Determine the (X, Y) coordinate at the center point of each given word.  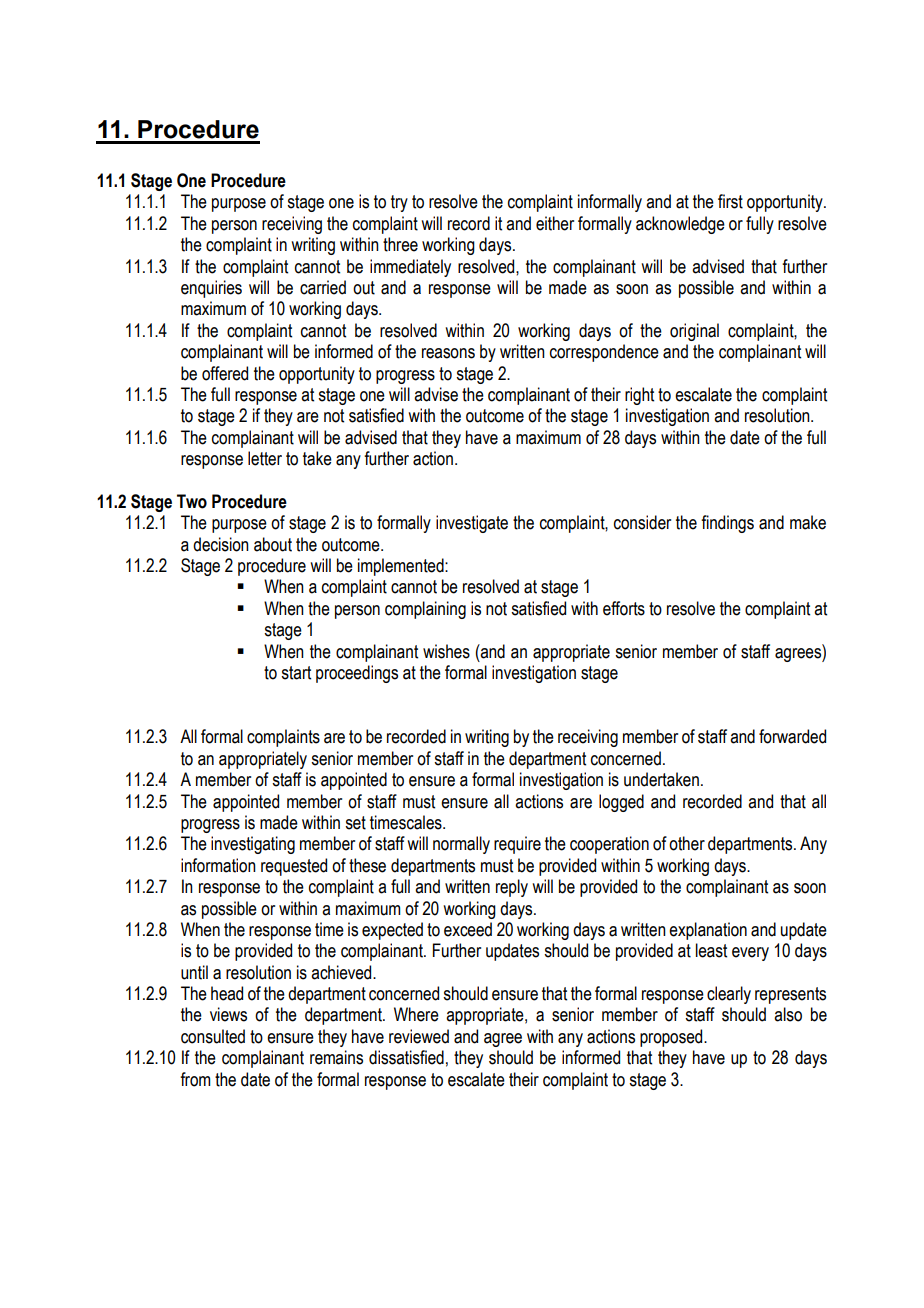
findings (727, 524)
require (517, 845)
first (730, 201)
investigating (253, 845)
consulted (213, 1036)
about (273, 544)
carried (323, 287)
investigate (472, 524)
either (555, 223)
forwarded (792, 736)
